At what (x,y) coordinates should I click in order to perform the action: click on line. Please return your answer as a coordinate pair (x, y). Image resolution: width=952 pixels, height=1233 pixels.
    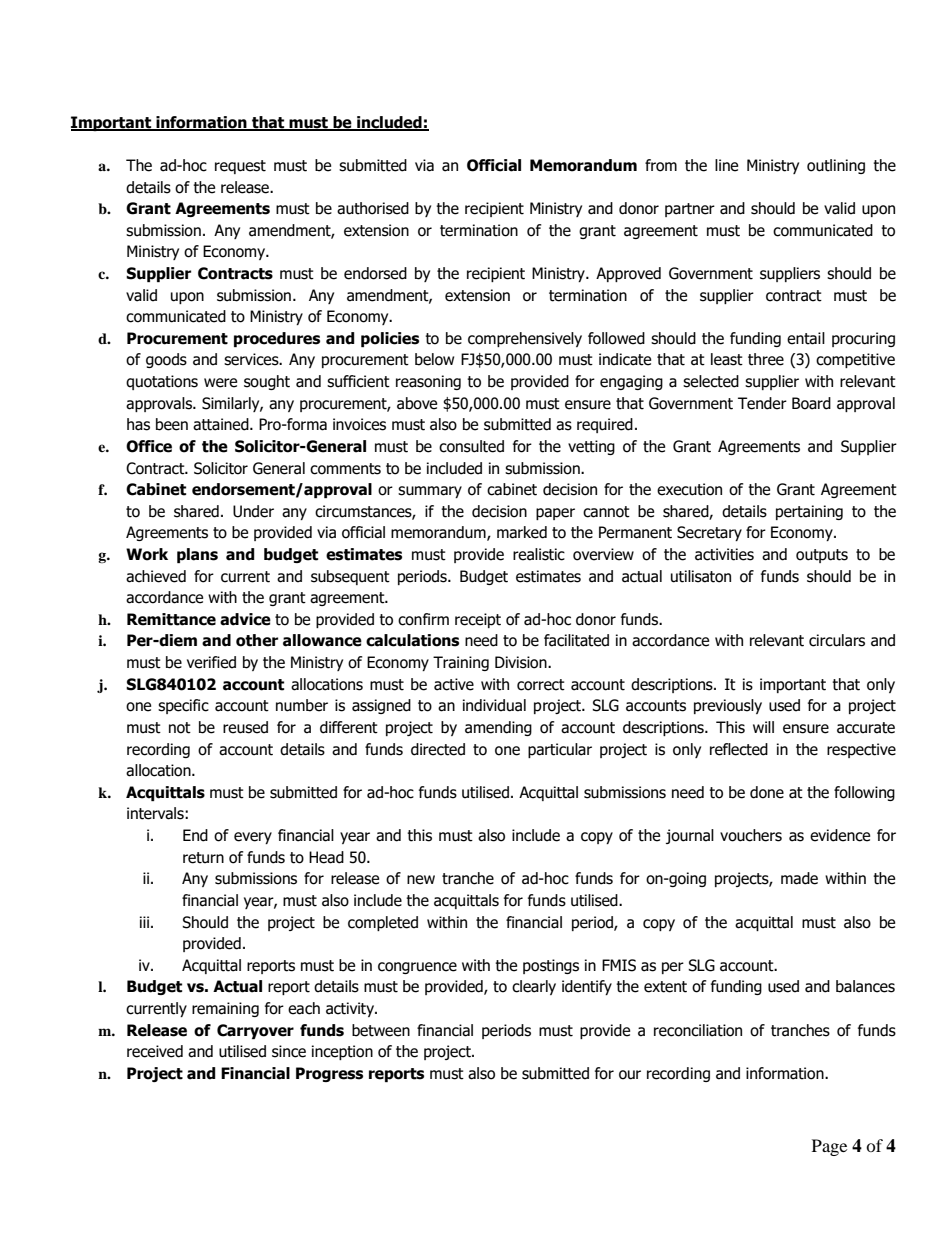
    Looking at the image, I should click on (726, 165).
